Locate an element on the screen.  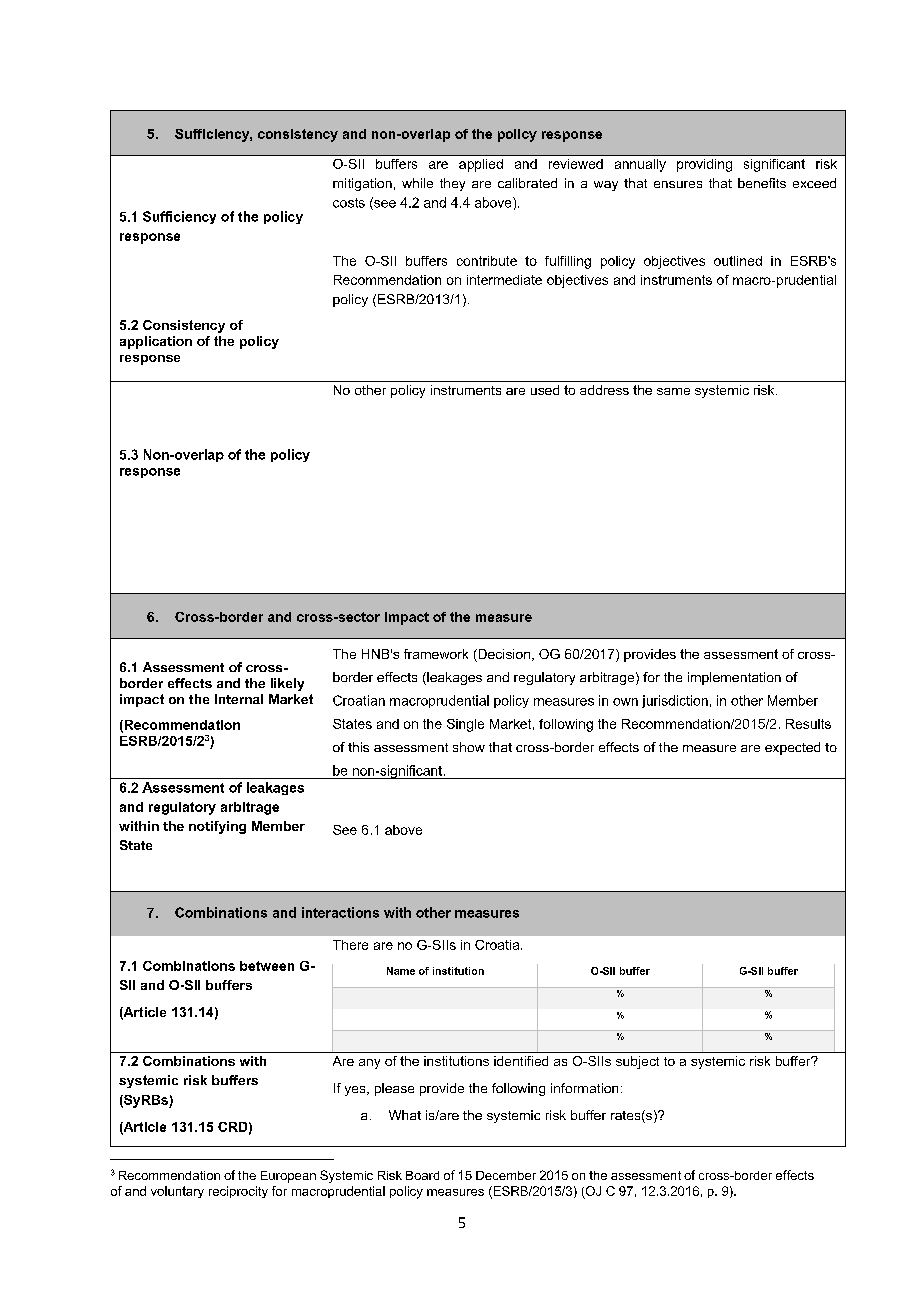
used is located at coordinates (545, 390).
